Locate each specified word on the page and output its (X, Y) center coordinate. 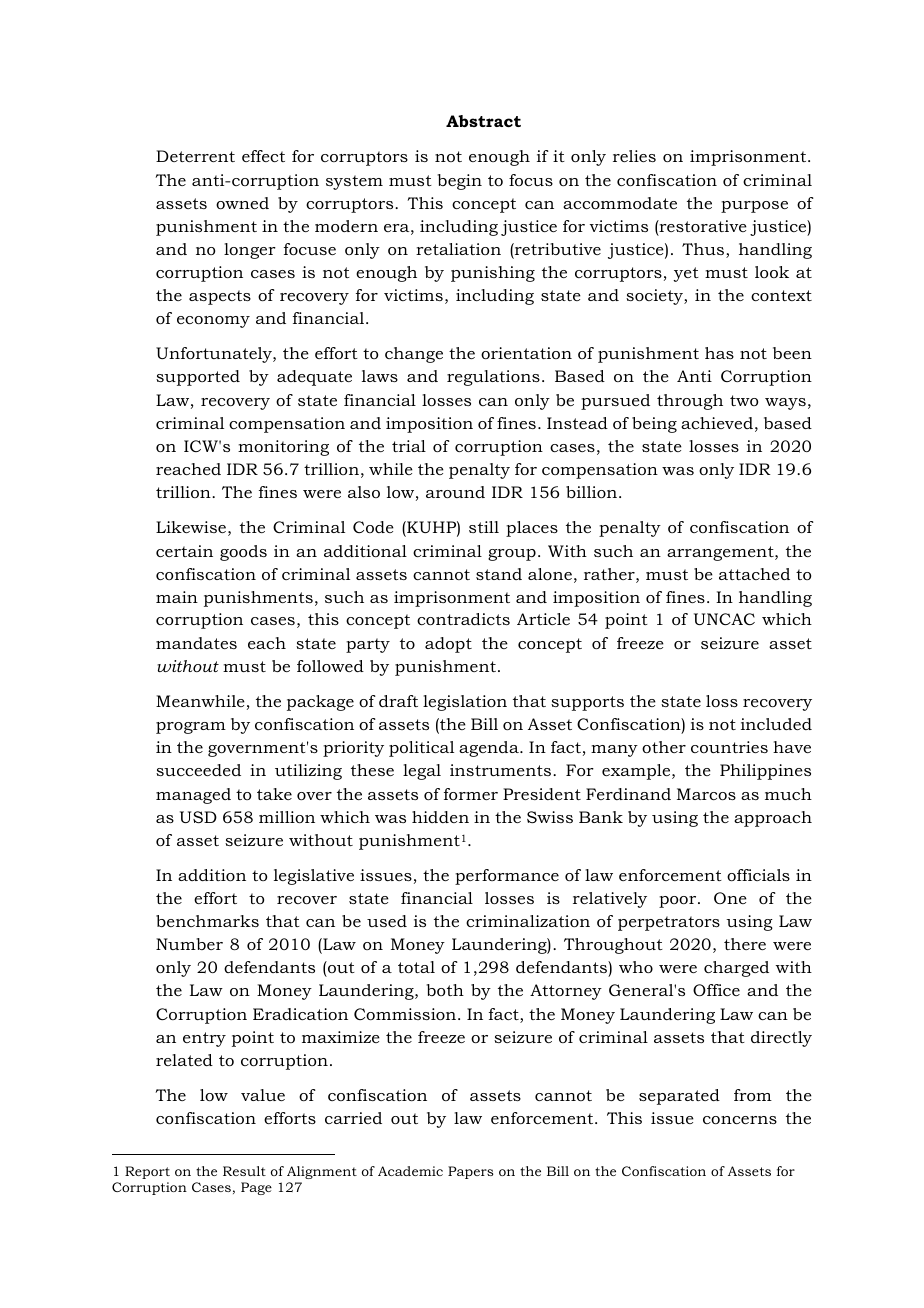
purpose (754, 207)
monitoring (283, 448)
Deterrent (195, 156)
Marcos (706, 794)
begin (459, 182)
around (455, 492)
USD (198, 817)
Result (244, 1171)
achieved (717, 423)
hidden (440, 817)
